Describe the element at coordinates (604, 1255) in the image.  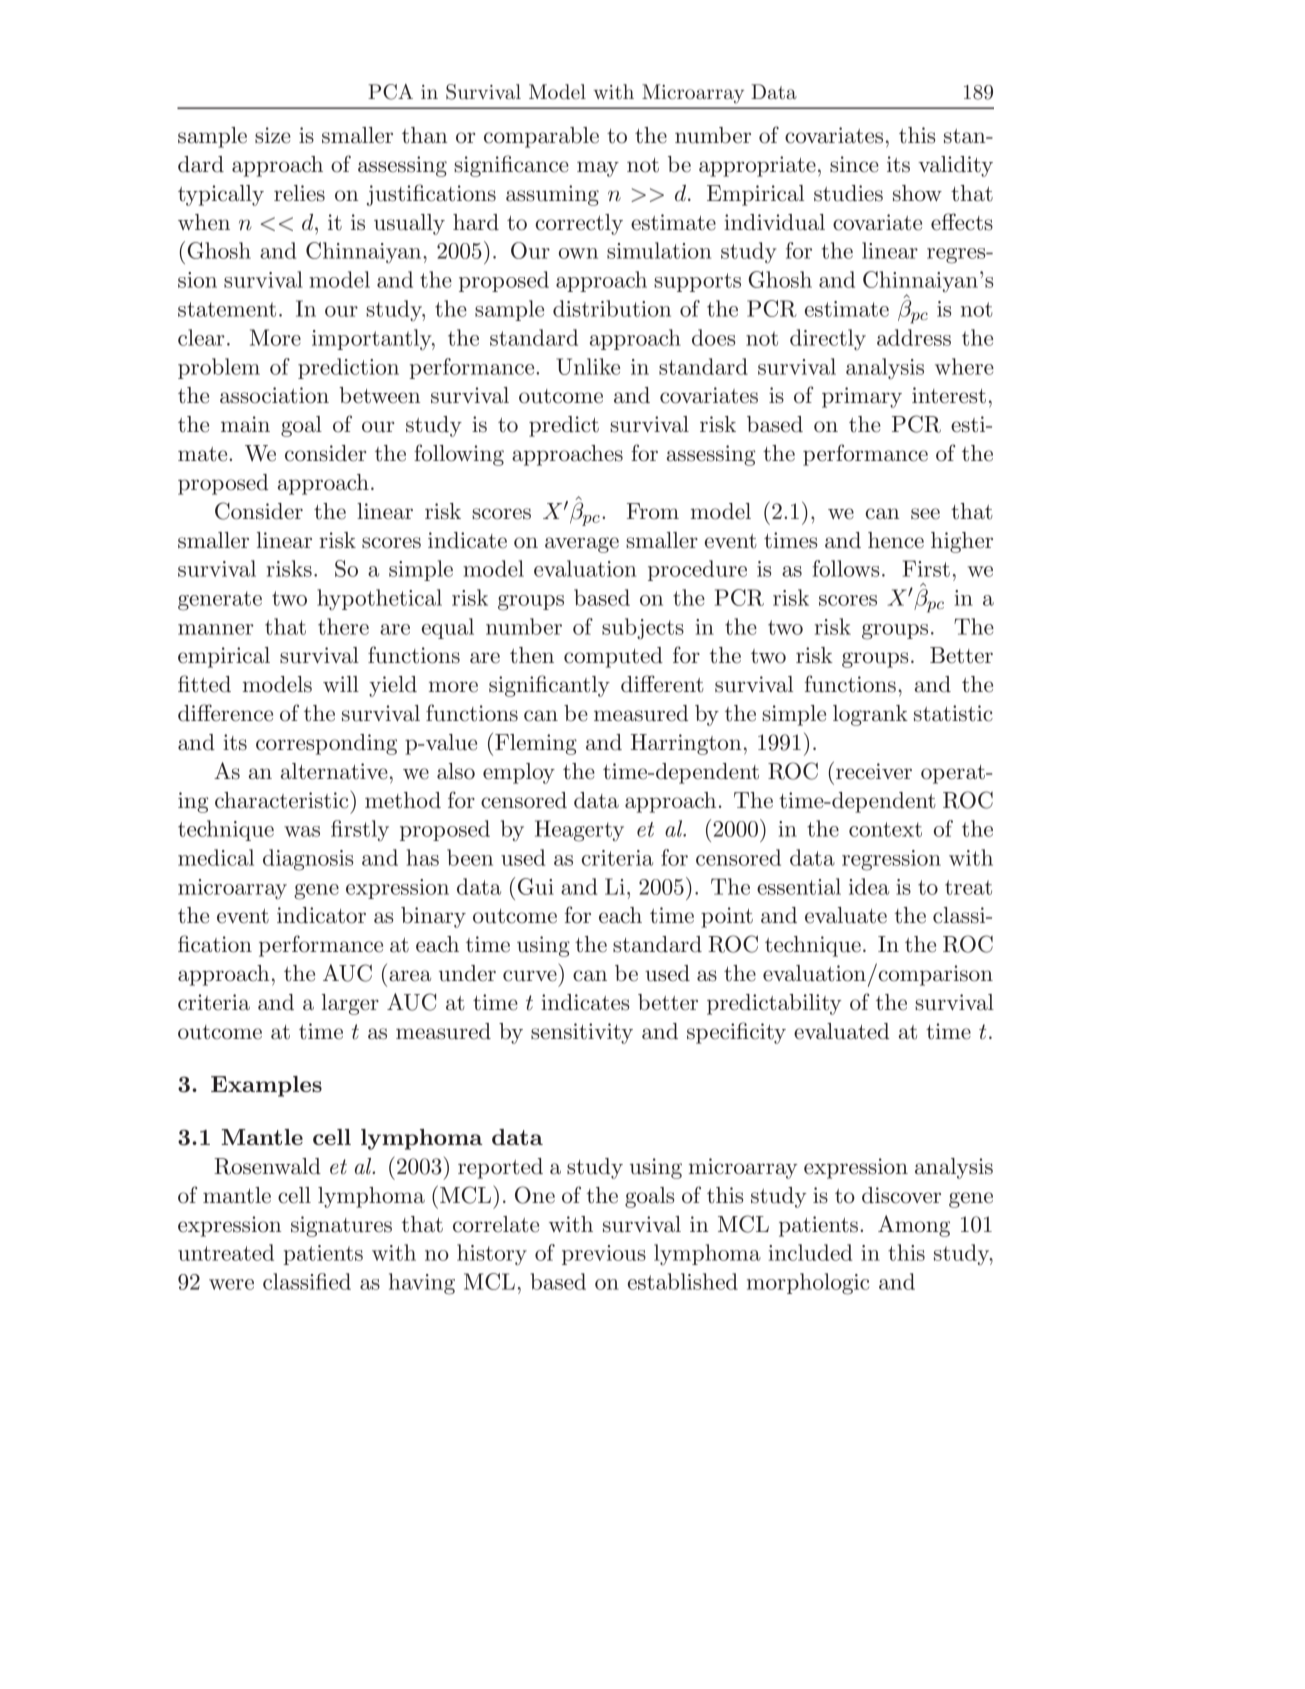
I see `previous` at that location.
